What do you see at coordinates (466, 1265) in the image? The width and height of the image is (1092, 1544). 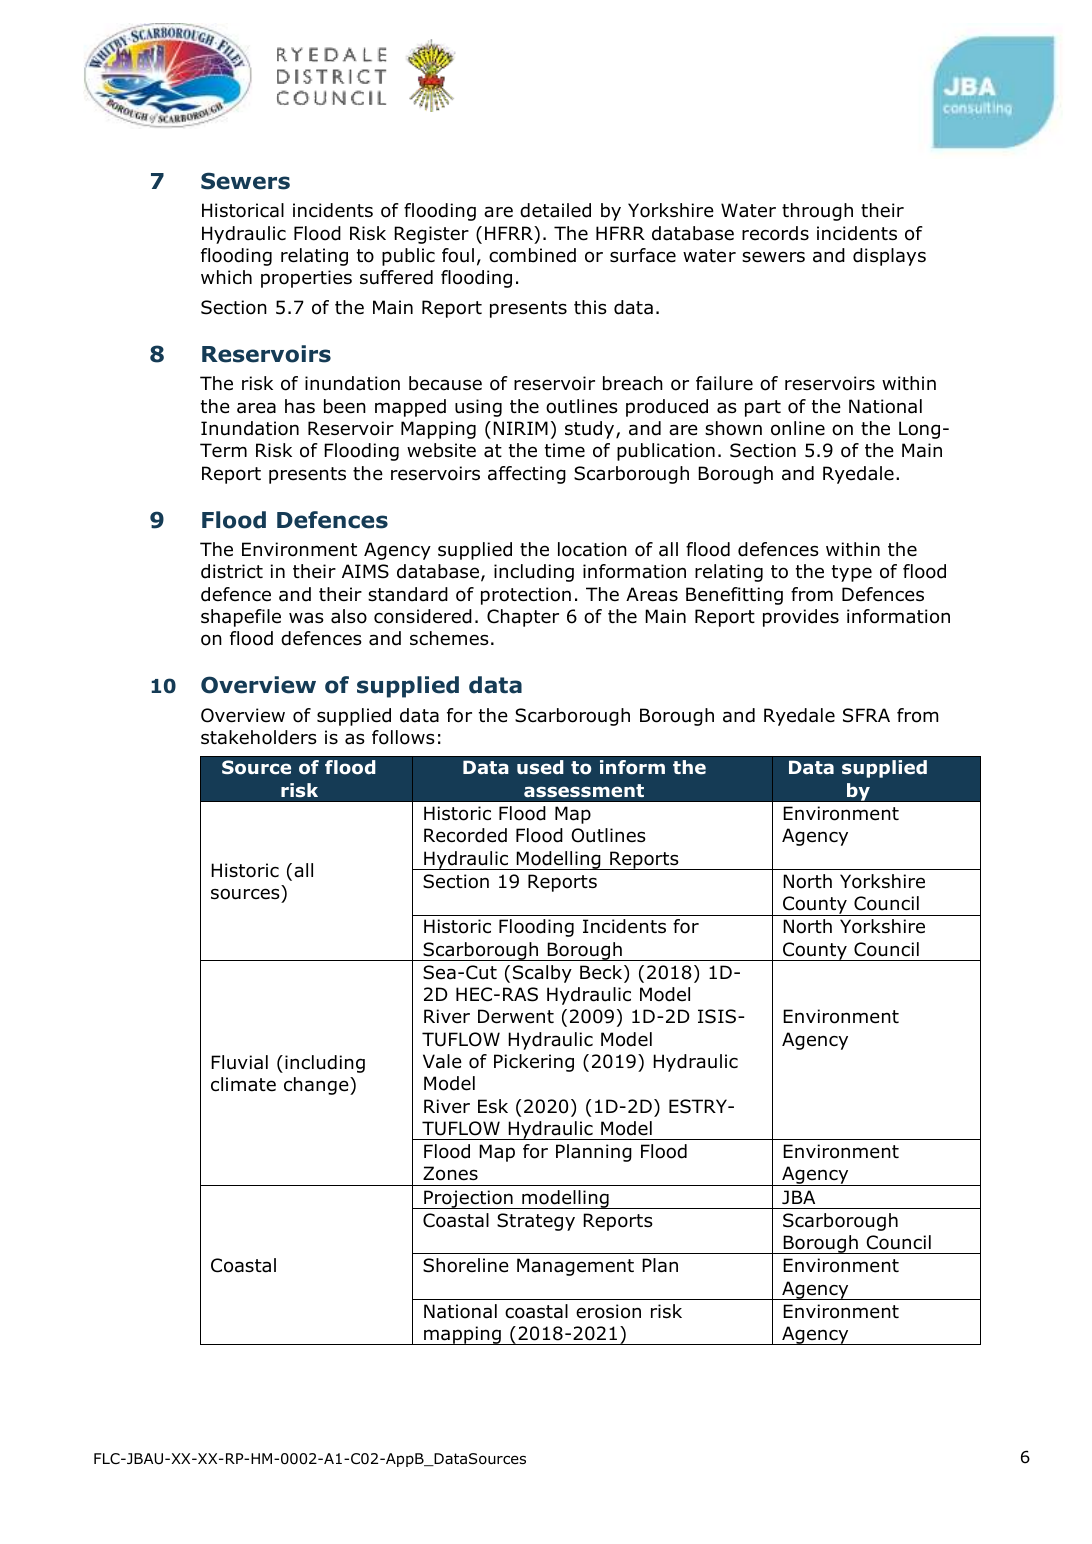 I see `Shoreline` at bounding box center [466, 1265].
